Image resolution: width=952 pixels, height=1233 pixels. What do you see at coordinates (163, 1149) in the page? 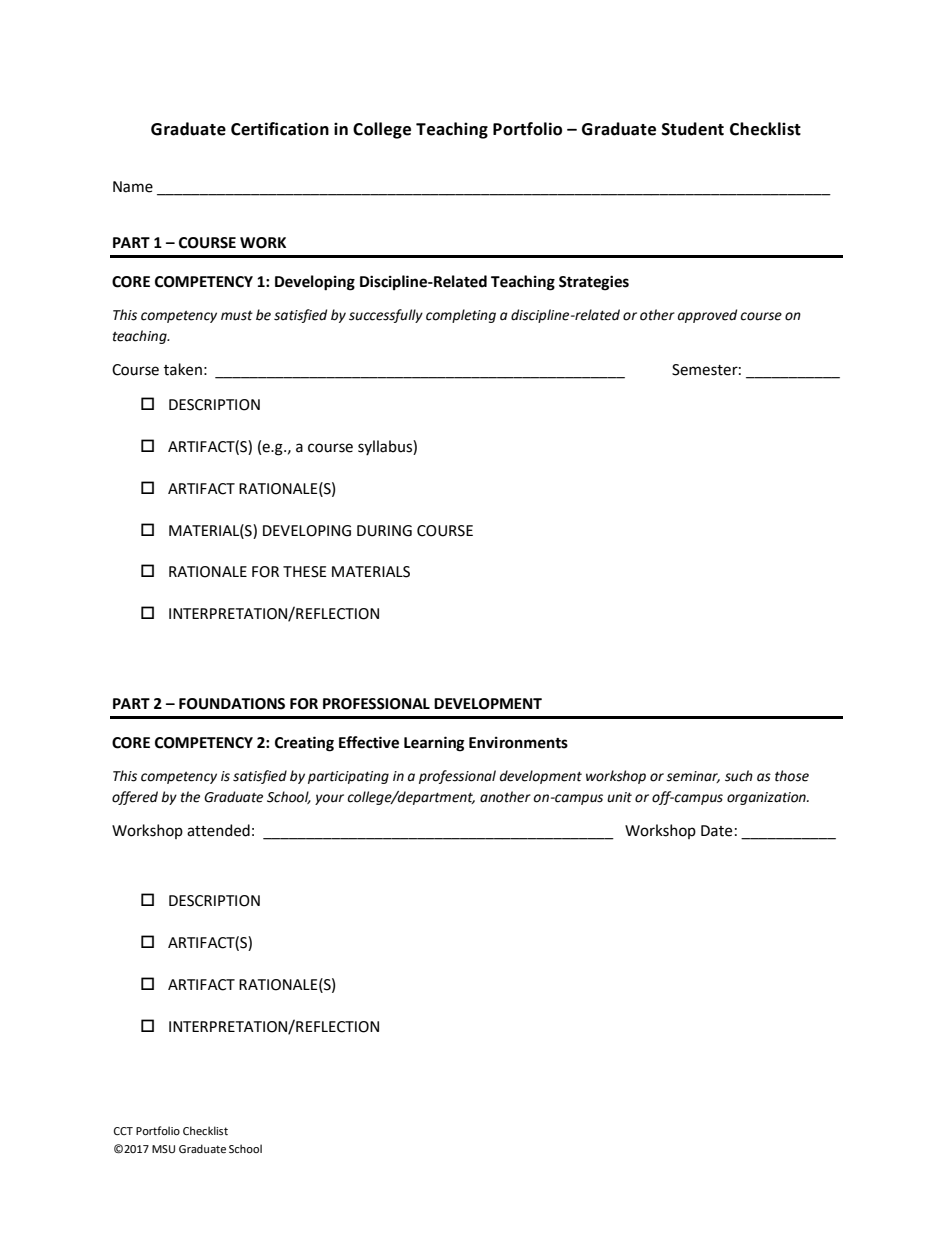
I see `MSU` at bounding box center [163, 1149].
